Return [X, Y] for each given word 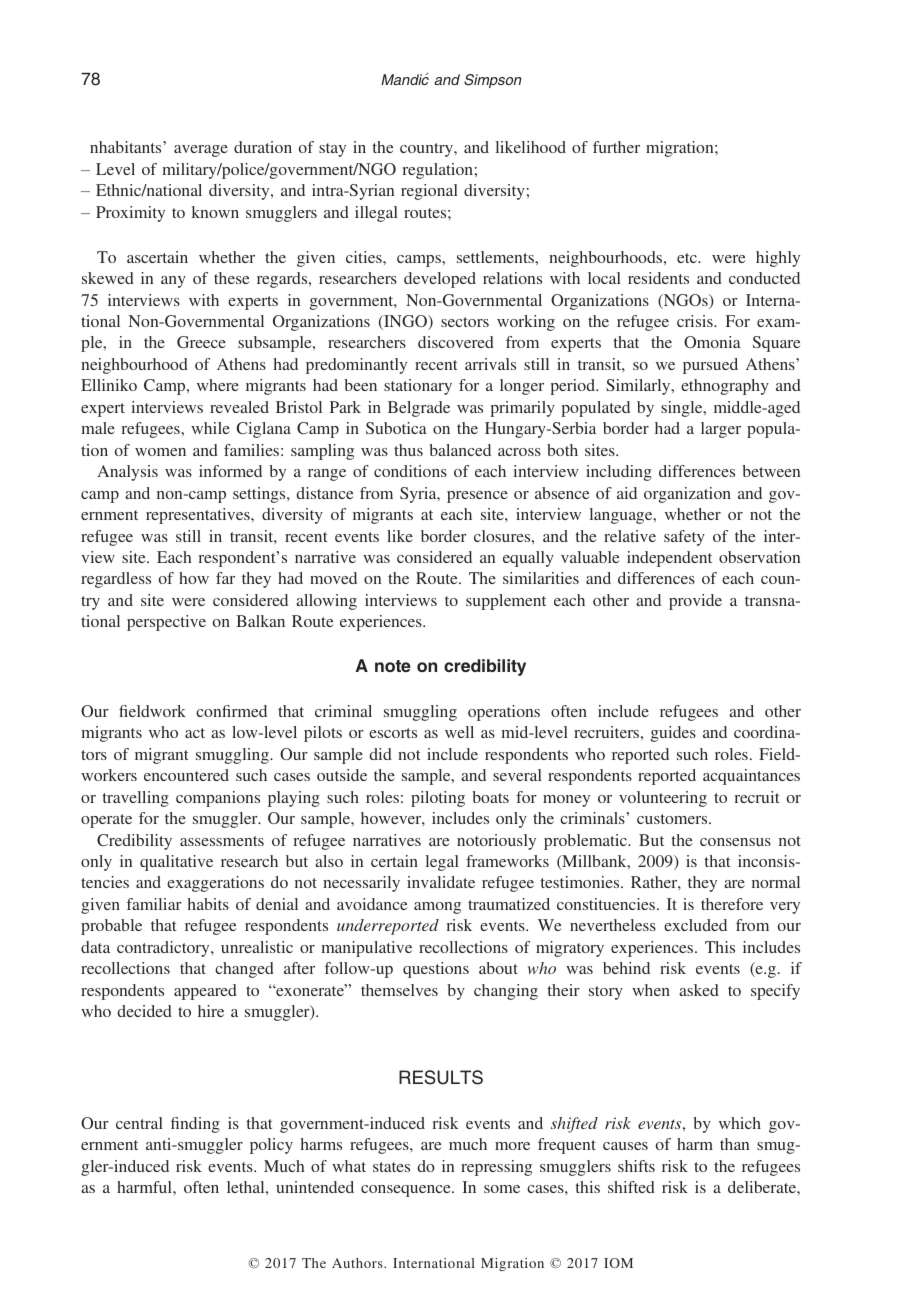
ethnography [725, 387]
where [218, 385]
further [616, 147]
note [393, 666]
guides [673, 734]
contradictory [164, 949]
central [139, 1123]
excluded [695, 925]
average [201, 151]
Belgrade [419, 409]
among [437, 908]
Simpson [492, 81]
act [195, 733]
